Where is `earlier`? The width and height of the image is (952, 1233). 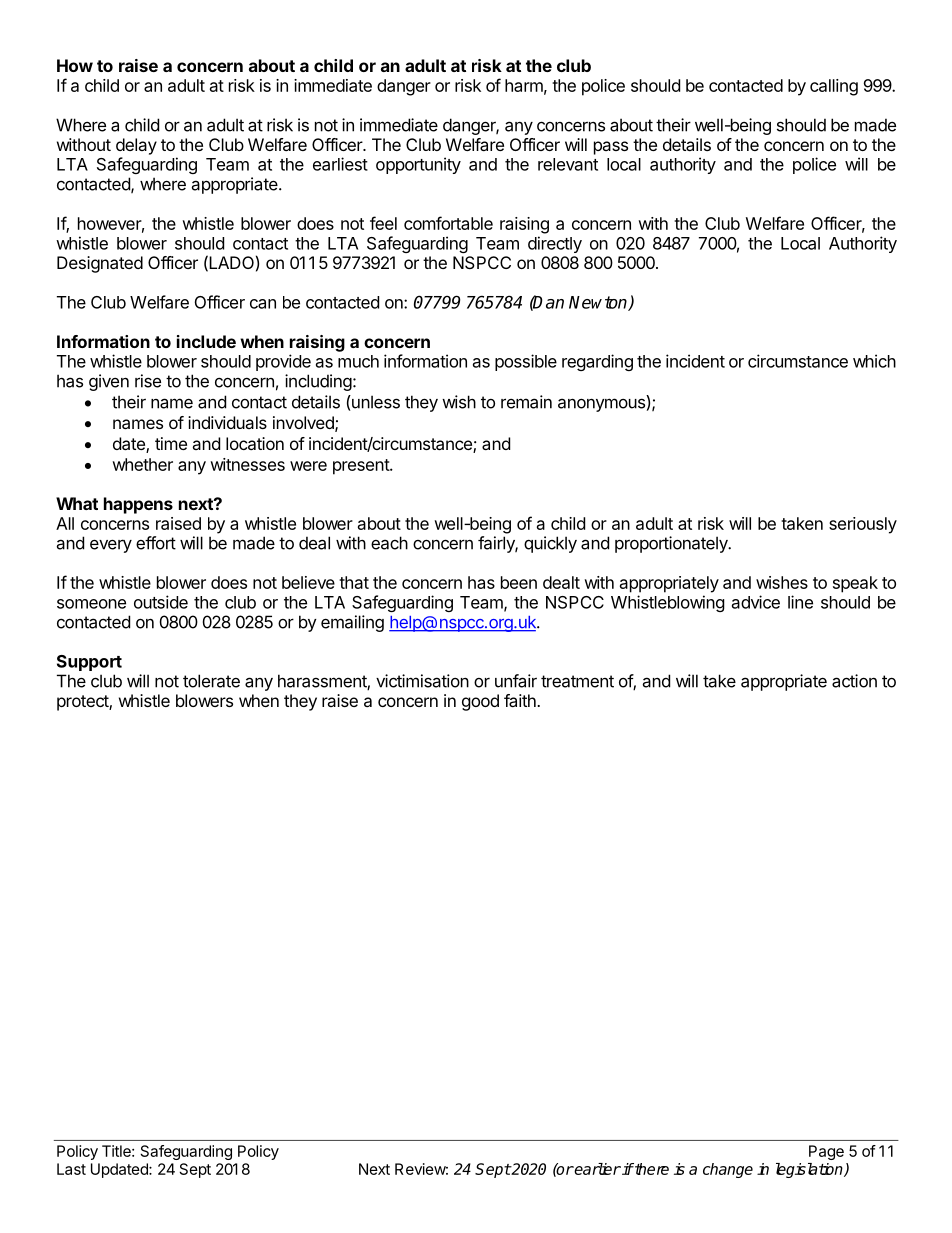 earlier is located at coordinates (597, 1169).
